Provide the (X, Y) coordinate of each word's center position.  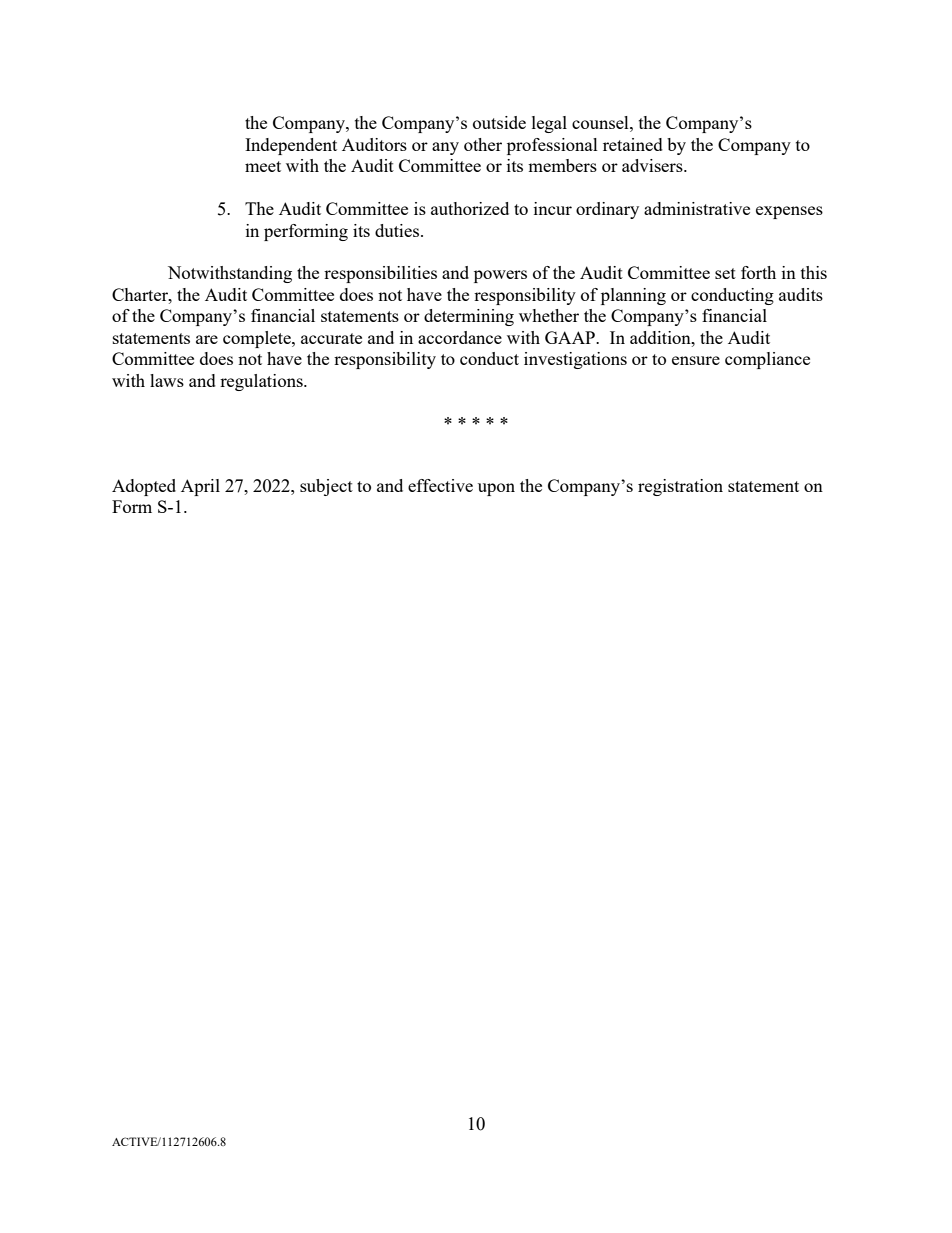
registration (680, 487)
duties (398, 230)
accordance (460, 337)
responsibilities (380, 274)
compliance (767, 360)
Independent (291, 146)
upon (496, 489)
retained (633, 144)
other (483, 144)
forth (758, 272)
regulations (262, 382)
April (200, 487)
